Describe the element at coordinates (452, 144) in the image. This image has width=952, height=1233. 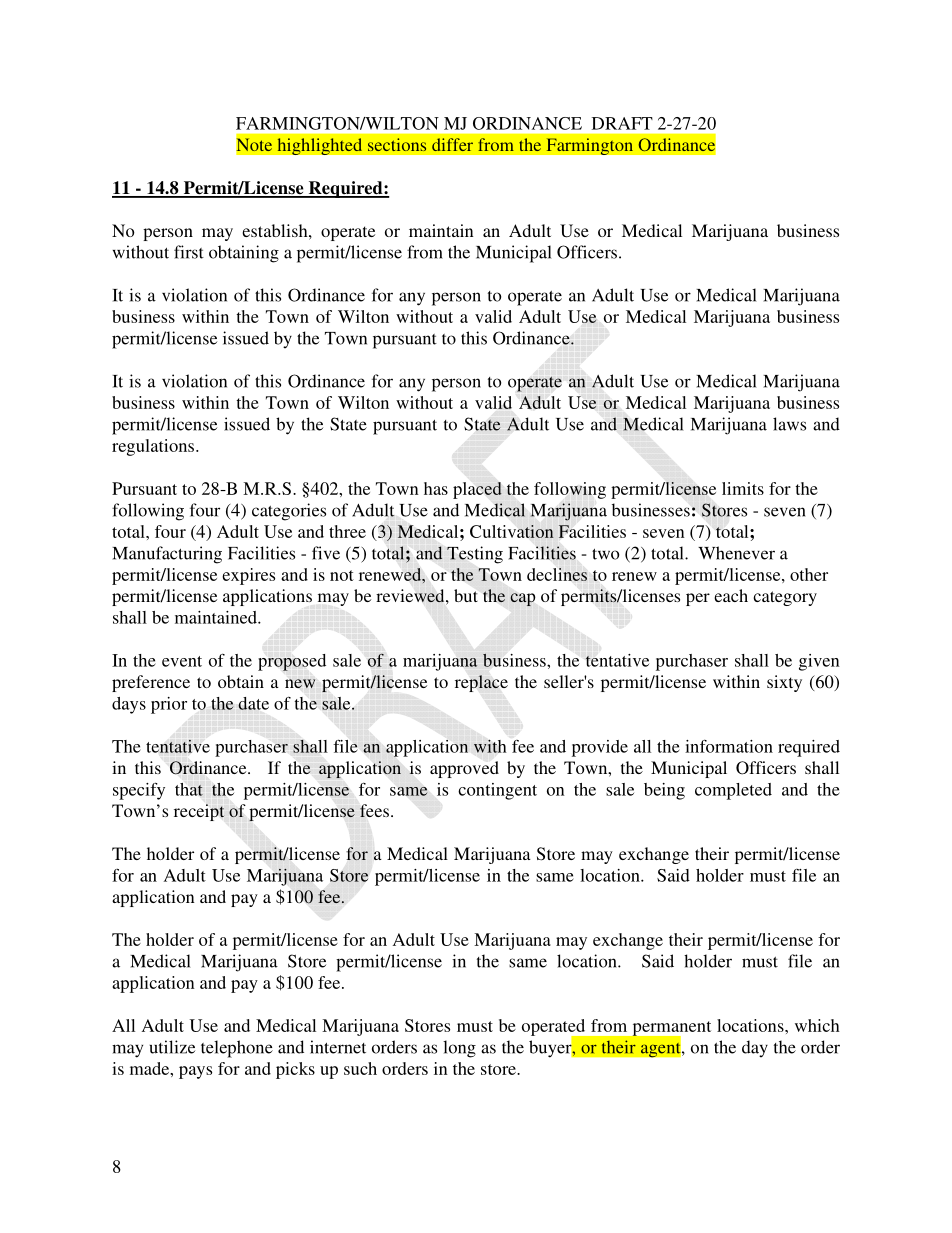
I see `differ` at that location.
